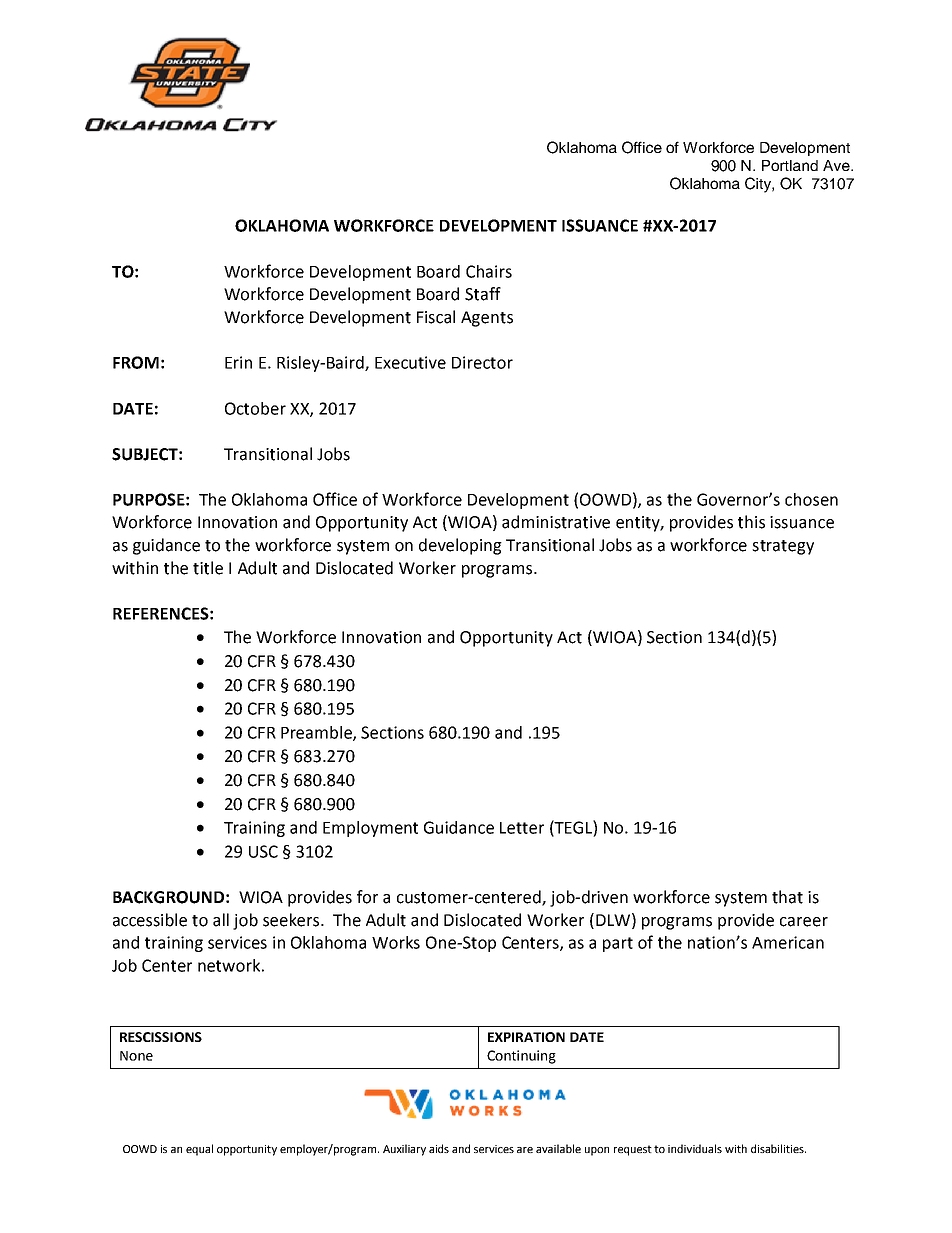 The height and width of the screenshot is (1233, 952). What do you see at coordinates (751, 522) in the screenshot?
I see `this` at bounding box center [751, 522].
